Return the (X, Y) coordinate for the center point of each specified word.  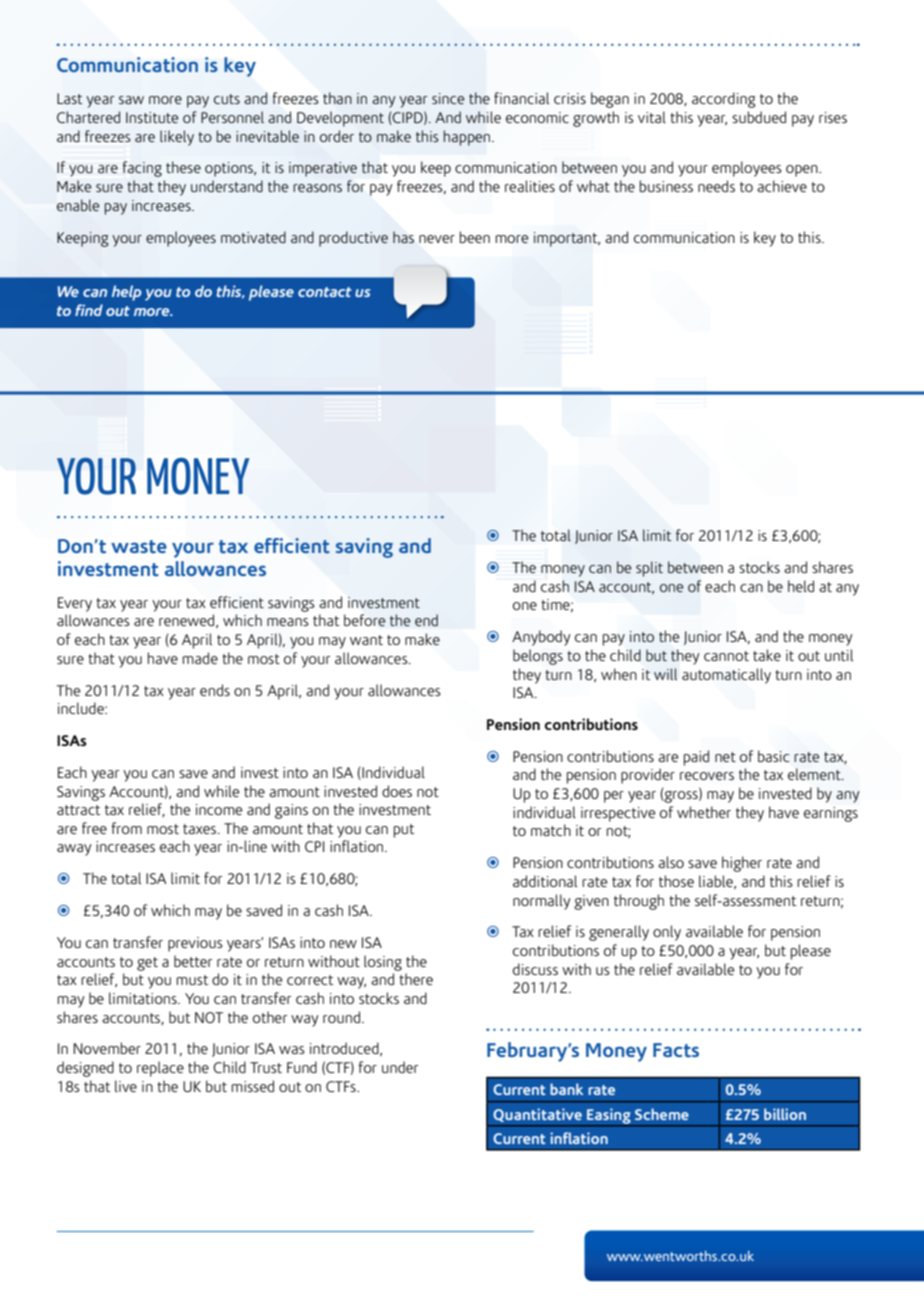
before (365, 620)
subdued (759, 117)
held (801, 586)
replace (160, 1069)
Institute (152, 117)
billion (785, 1114)
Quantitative (537, 1115)
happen (468, 138)
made (200, 658)
